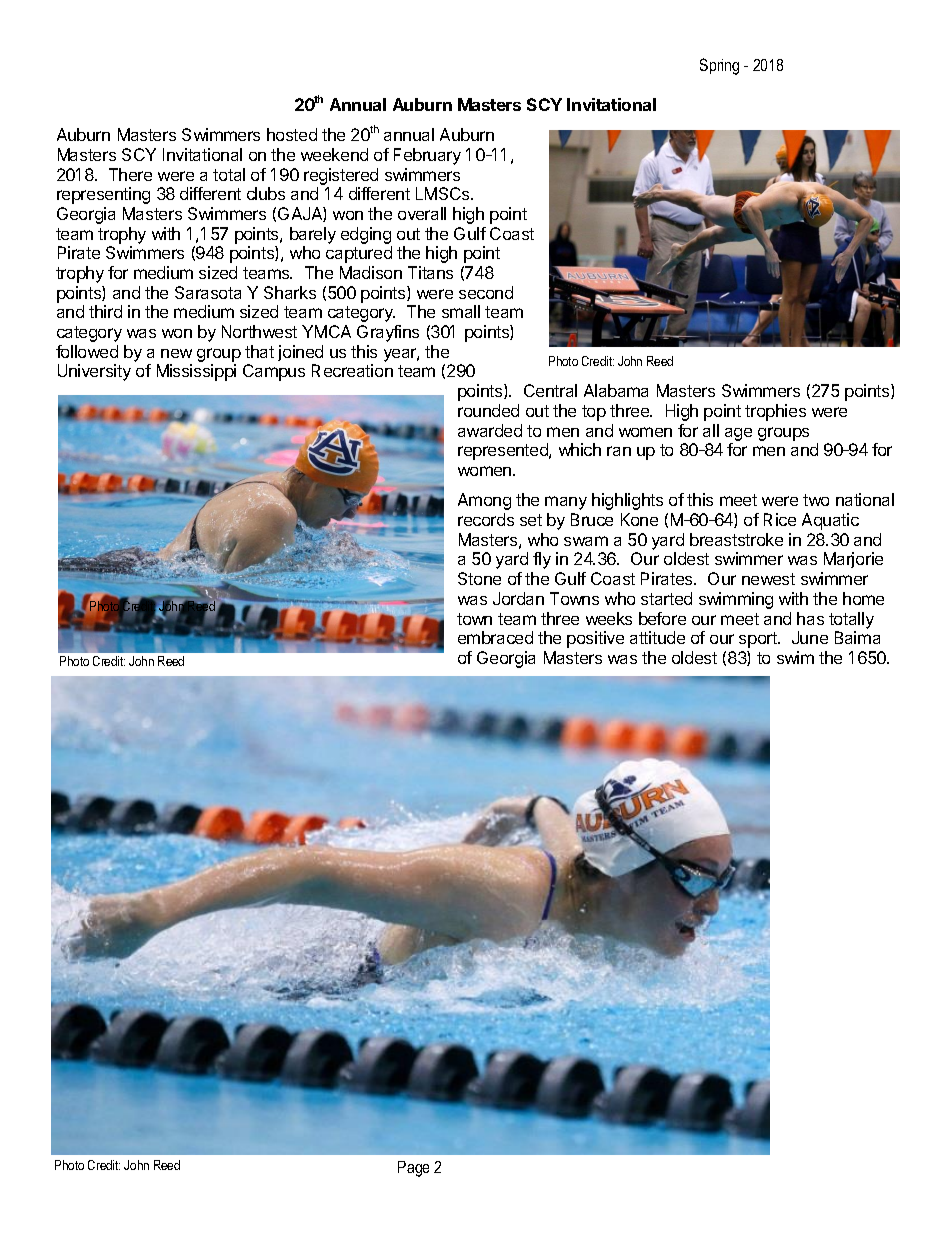 Image resolution: width=952 pixels, height=1233 pixels. What do you see at coordinates (495, 637) in the document?
I see `embraced` at bounding box center [495, 637].
